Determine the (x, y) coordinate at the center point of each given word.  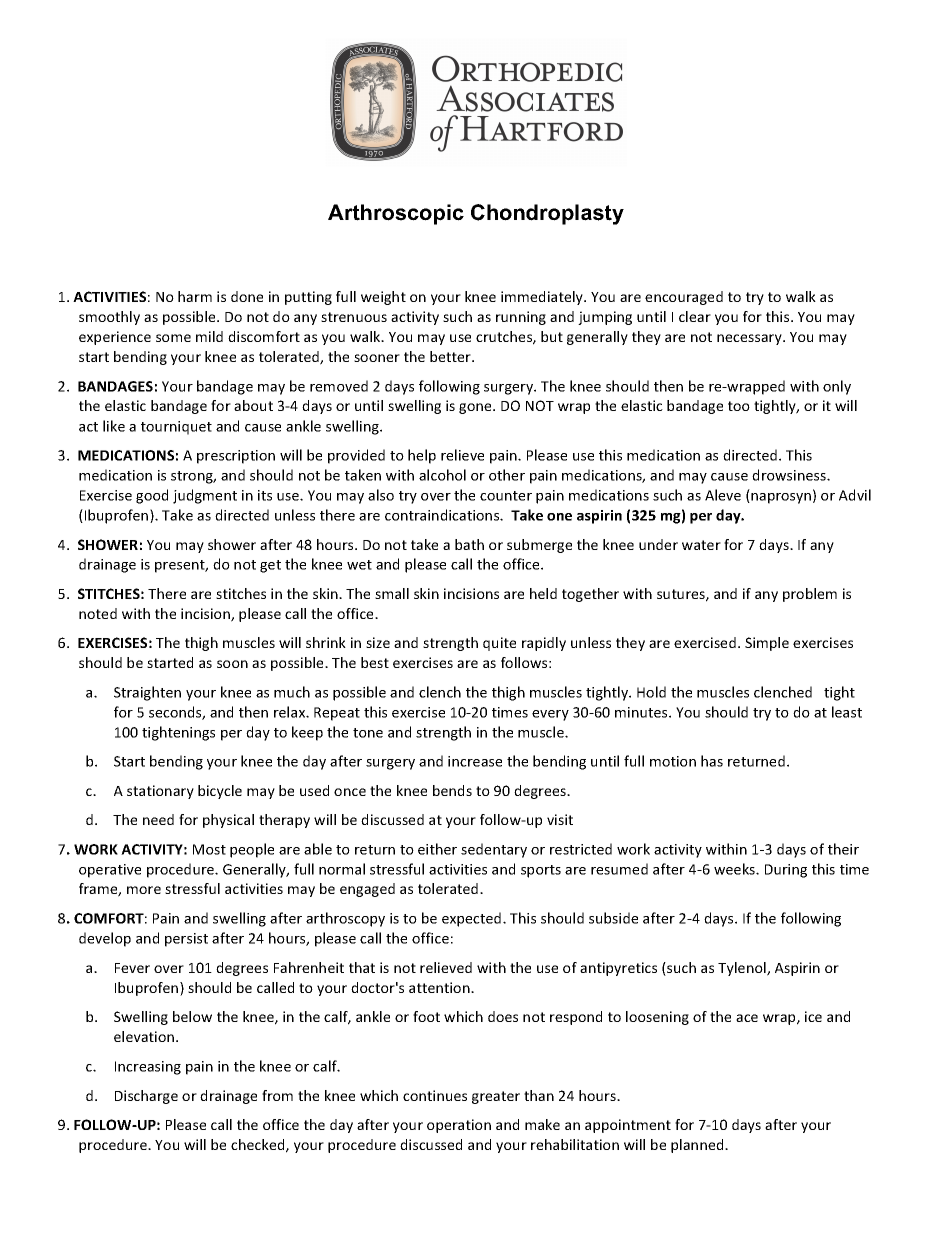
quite (499, 644)
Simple (767, 644)
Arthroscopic (396, 214)
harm (195, 296)
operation (459, 1126)
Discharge (146, 1097)
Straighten (147, 693)
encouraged (684, 298)
